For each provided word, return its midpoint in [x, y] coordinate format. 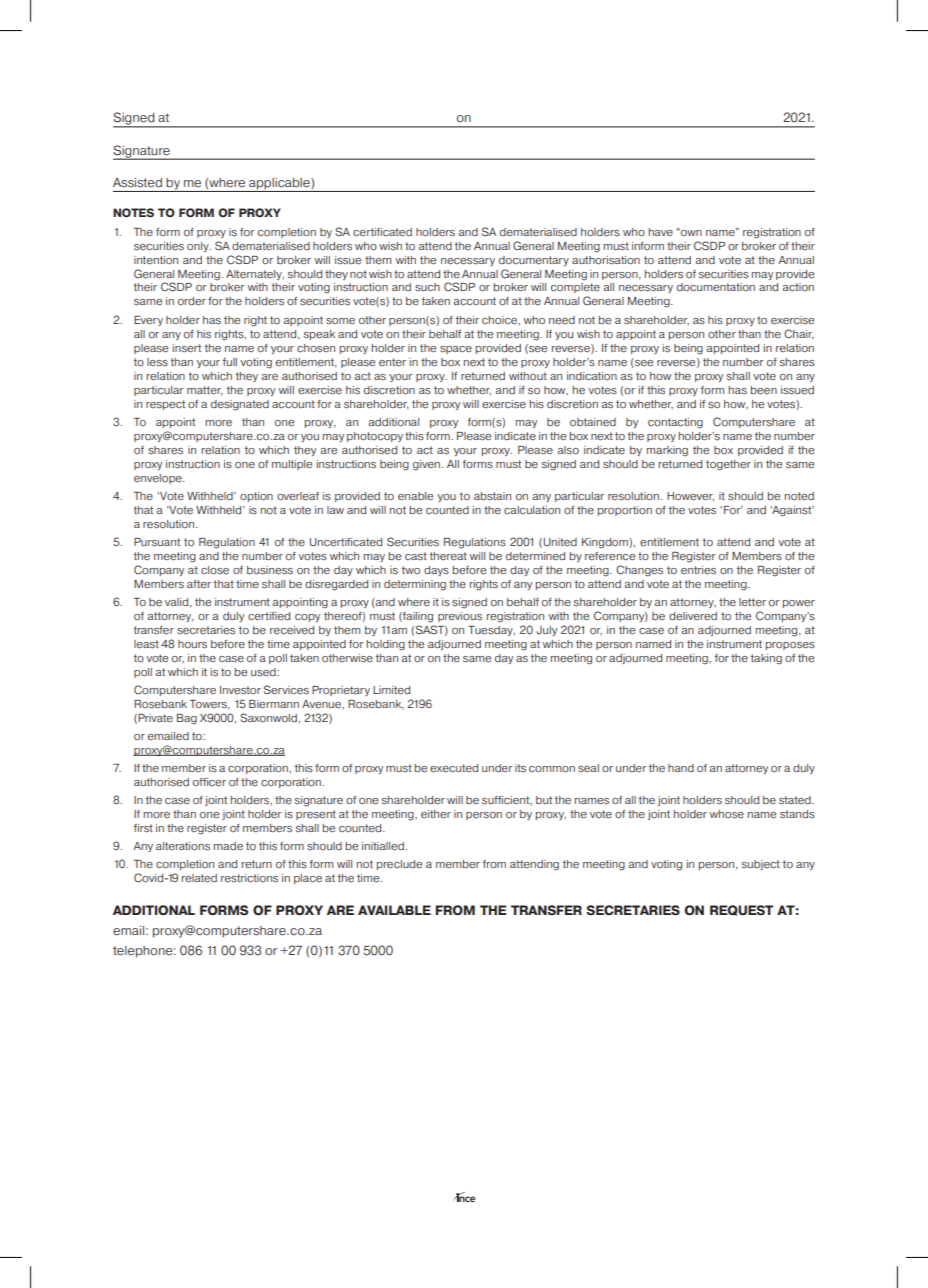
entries [698, 570]
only [199, 247]
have [661, 232]
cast [416, 556]
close [215, 570]
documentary [534, 261]
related [199, 878]
